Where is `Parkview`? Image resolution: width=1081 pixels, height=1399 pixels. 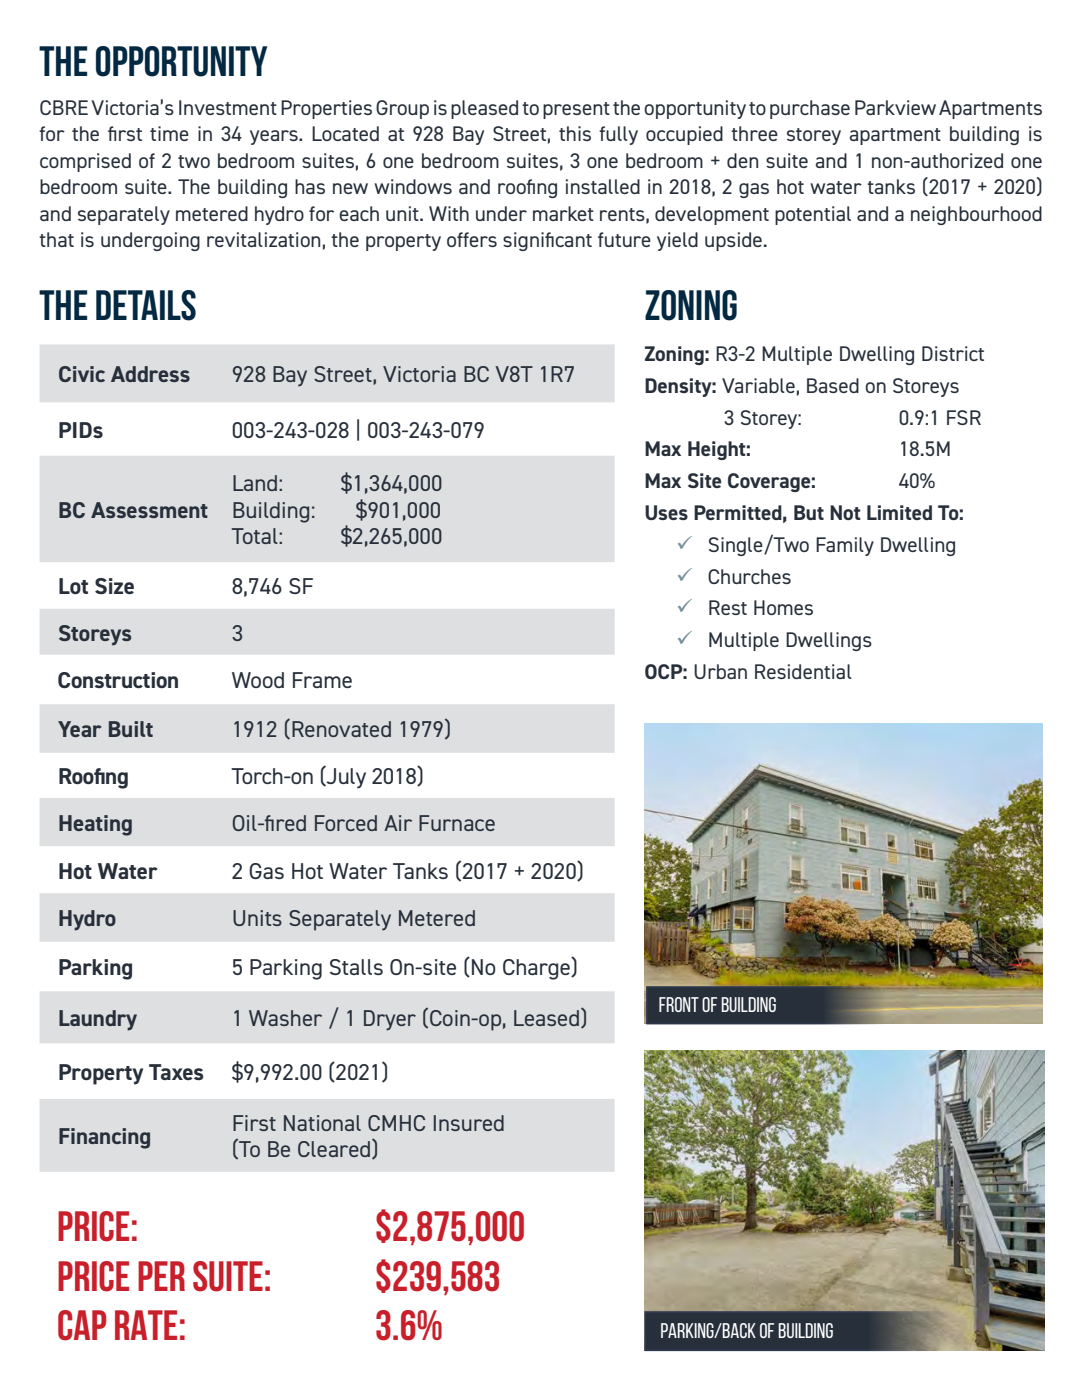 Parkview is located at coordinates (895, 107).
